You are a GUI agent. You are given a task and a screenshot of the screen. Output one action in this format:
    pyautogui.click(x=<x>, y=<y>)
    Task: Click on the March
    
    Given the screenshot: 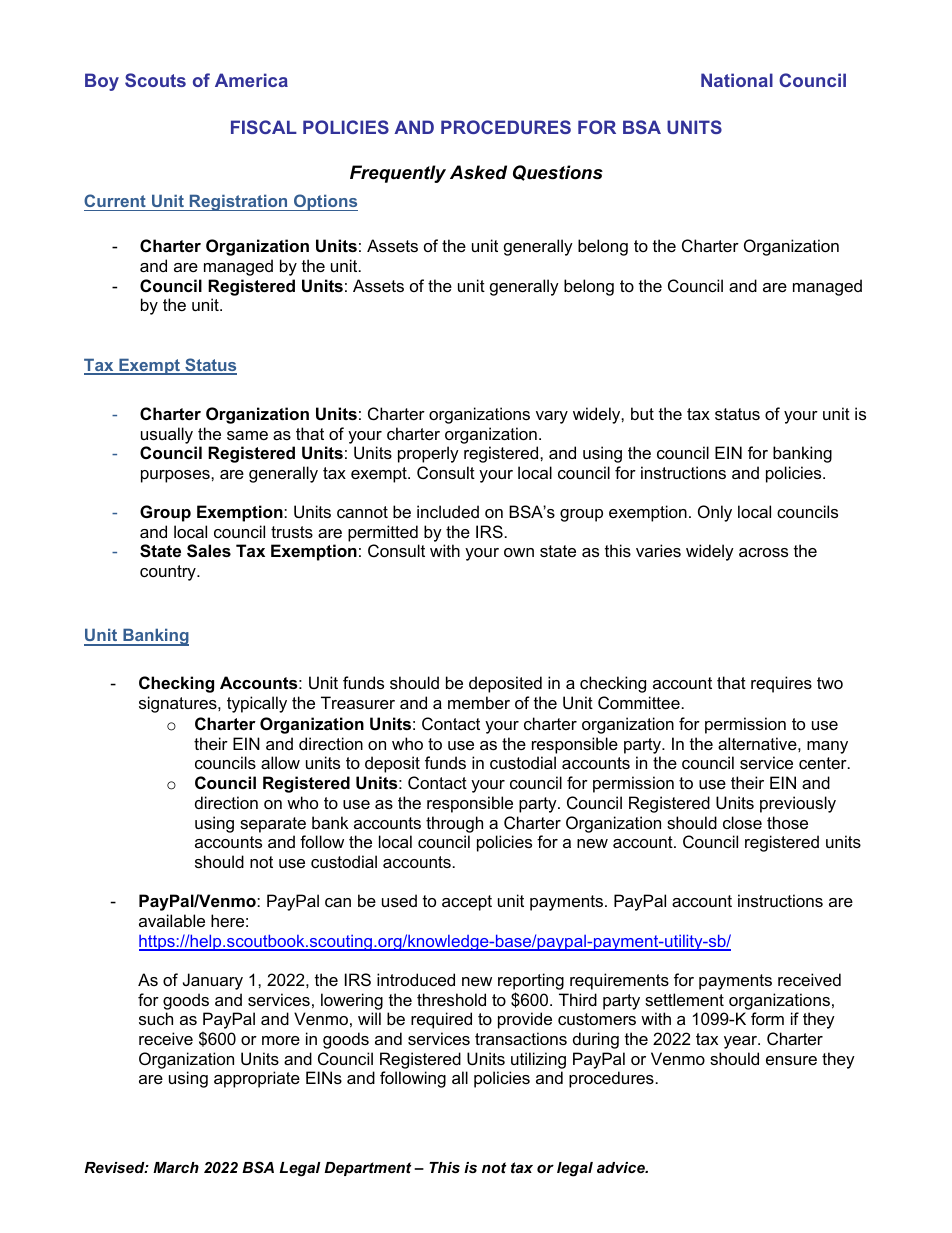 What is the action you would take?
    pyautogui.click(x=176, y=1167)
